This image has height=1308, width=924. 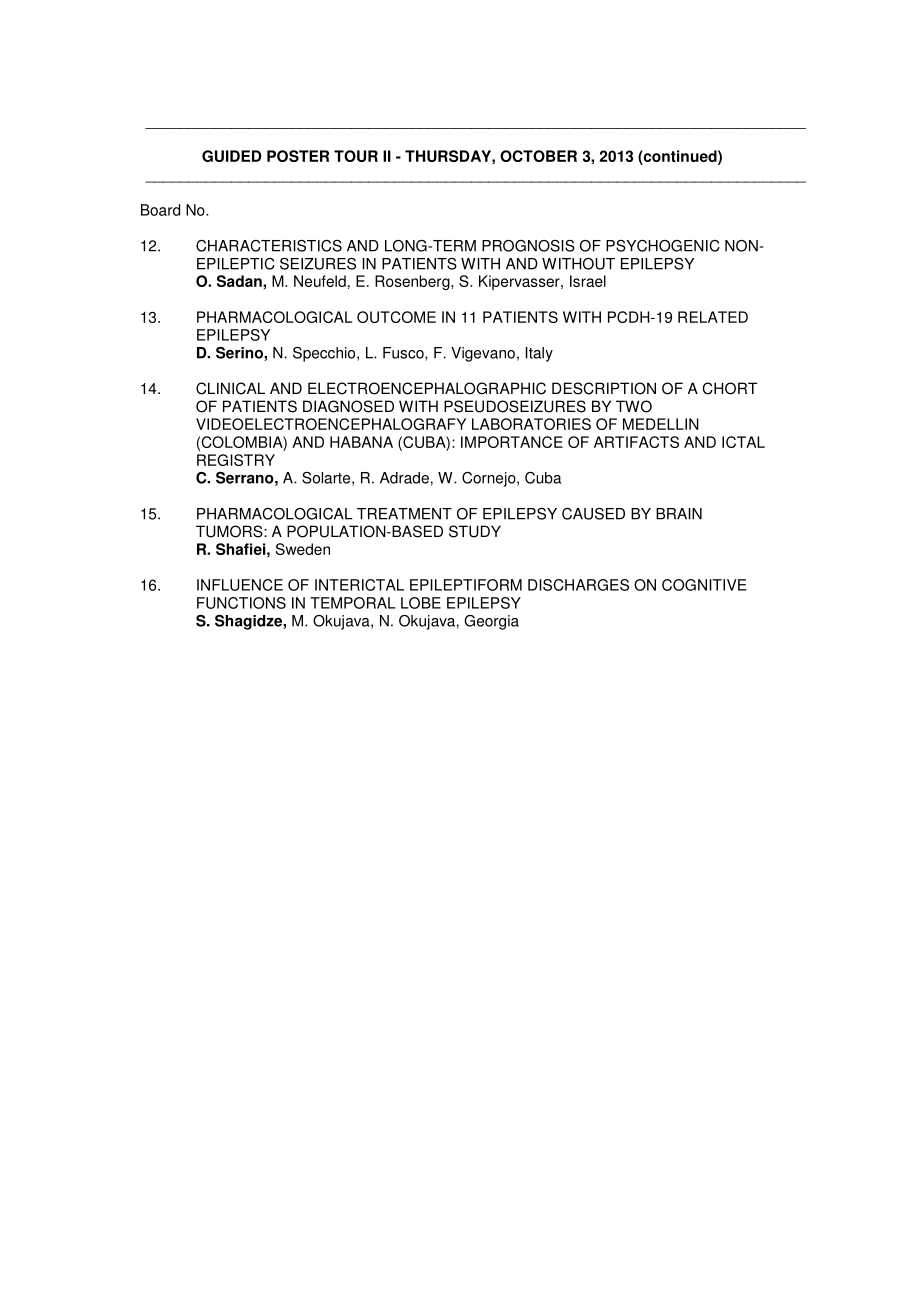 What do you see at coordinates (232, 156) in the image?
I see `GUIDED` at bounding box center [232, 156].
